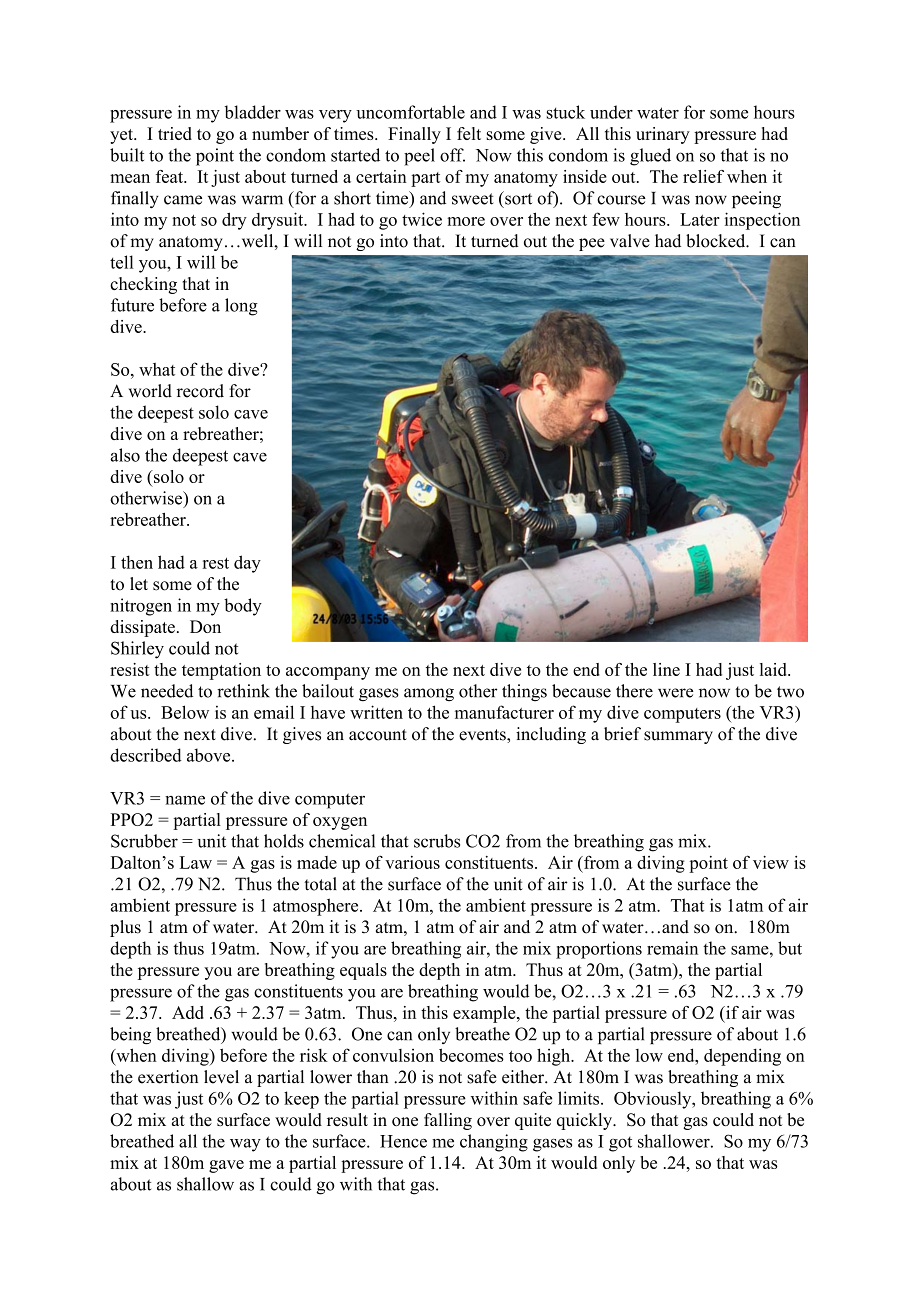 The height and width of the screenshot is (1308, 924). What do you see at coordinates (205, 626) in the screenshot?
I see `Don` at bounding box center [205, 626].
